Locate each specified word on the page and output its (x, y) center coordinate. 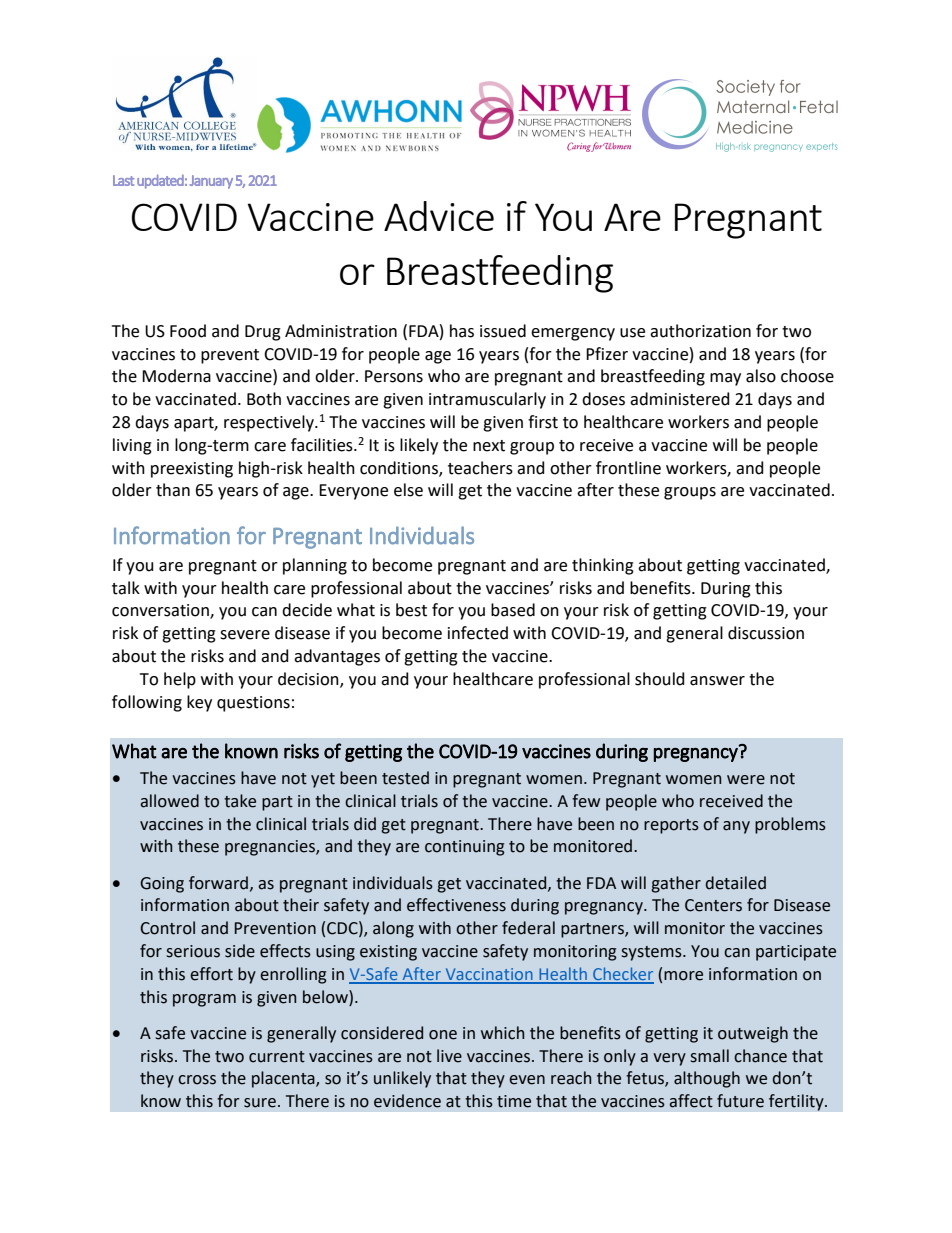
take (240, 801)
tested (405, 778)
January (211, 182)
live (449, 1056)
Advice (439, 216)
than (173, 490)
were (746, 780)
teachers (480, 468)
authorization (700, 331)
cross (197, 1080)
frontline (628, 468)
